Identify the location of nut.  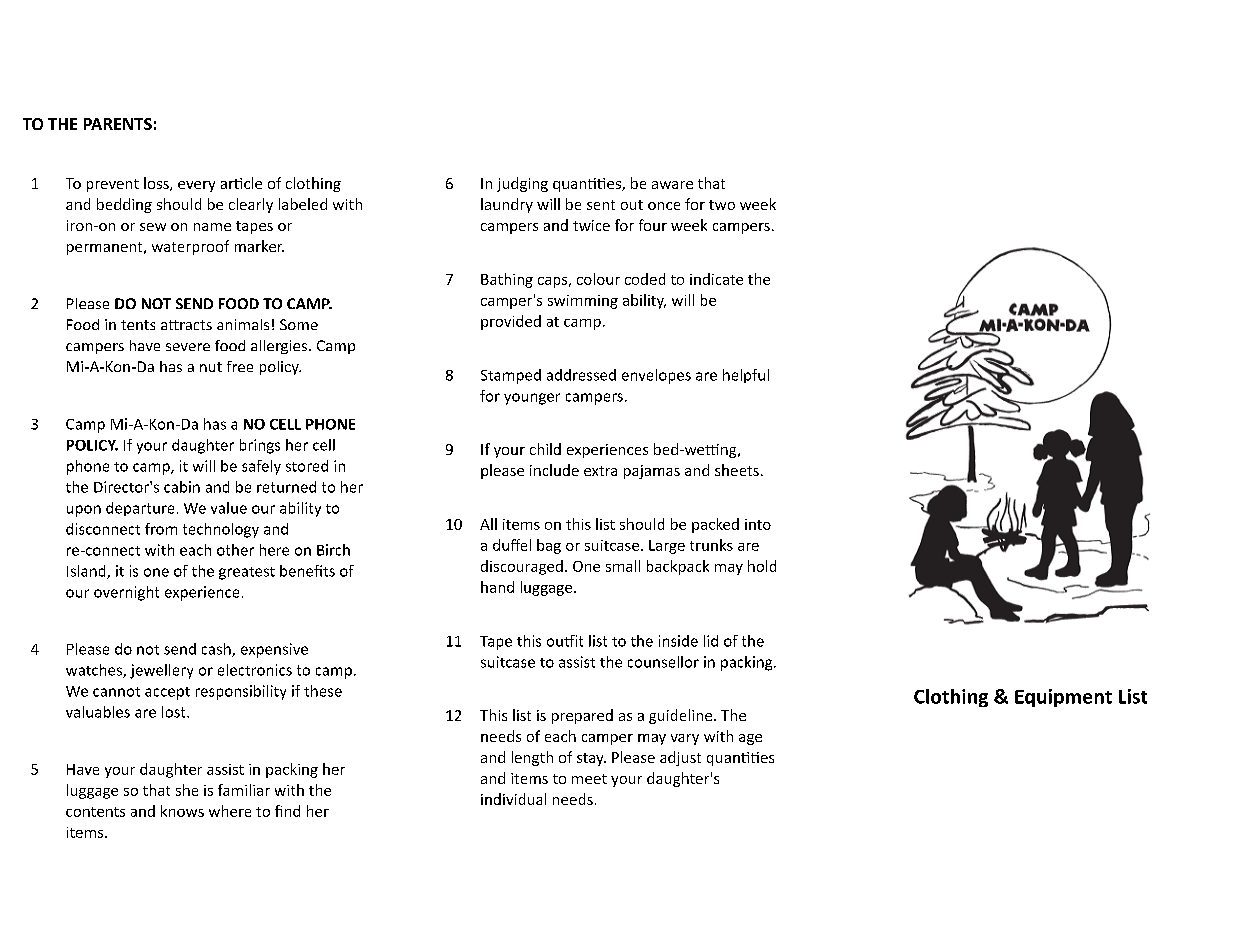
(211, 367).
